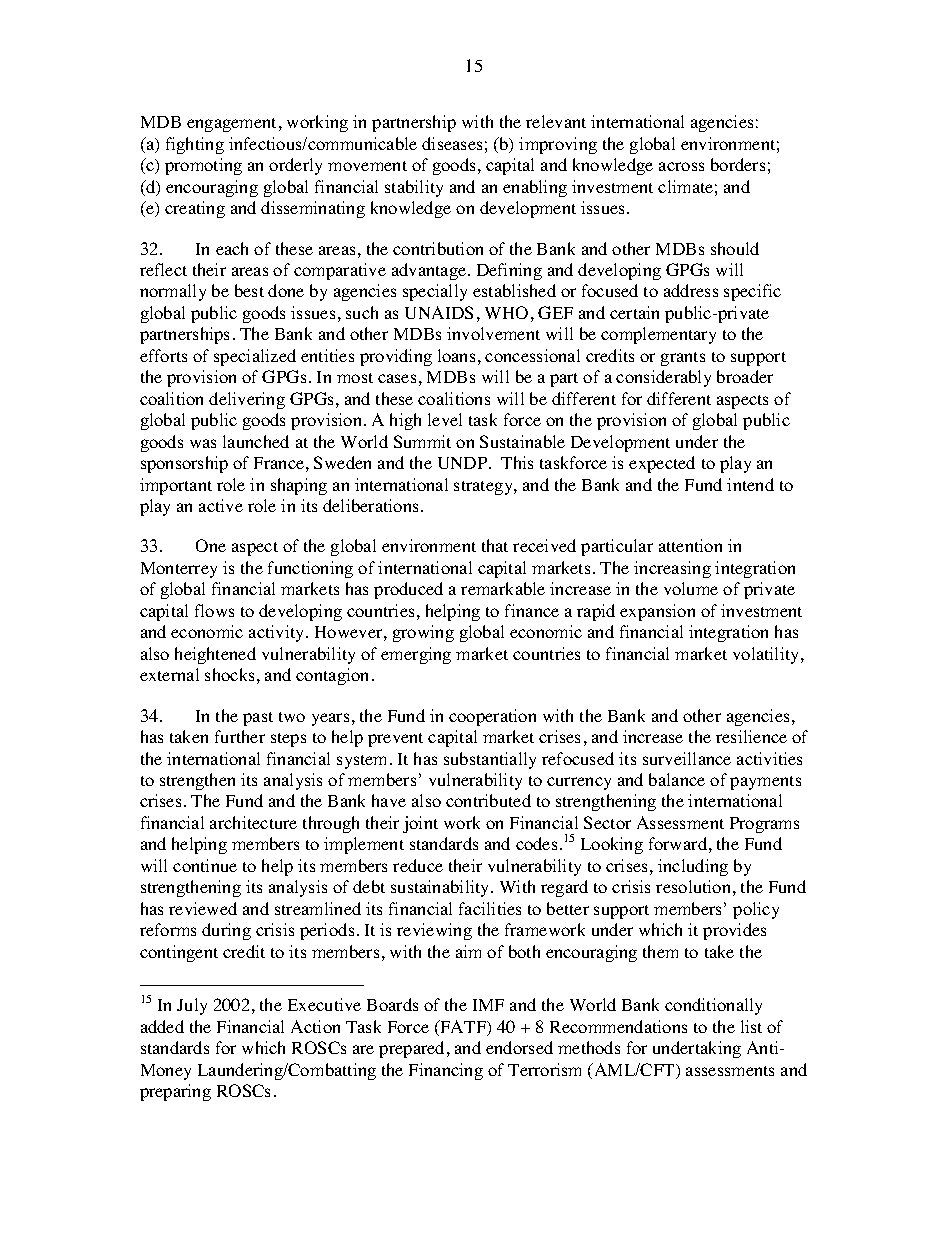 The image size is (952, 1233). What do you see at coordinates (175, 1092) in the image?
I see `preparing` at bounding box center [175, 1092].
